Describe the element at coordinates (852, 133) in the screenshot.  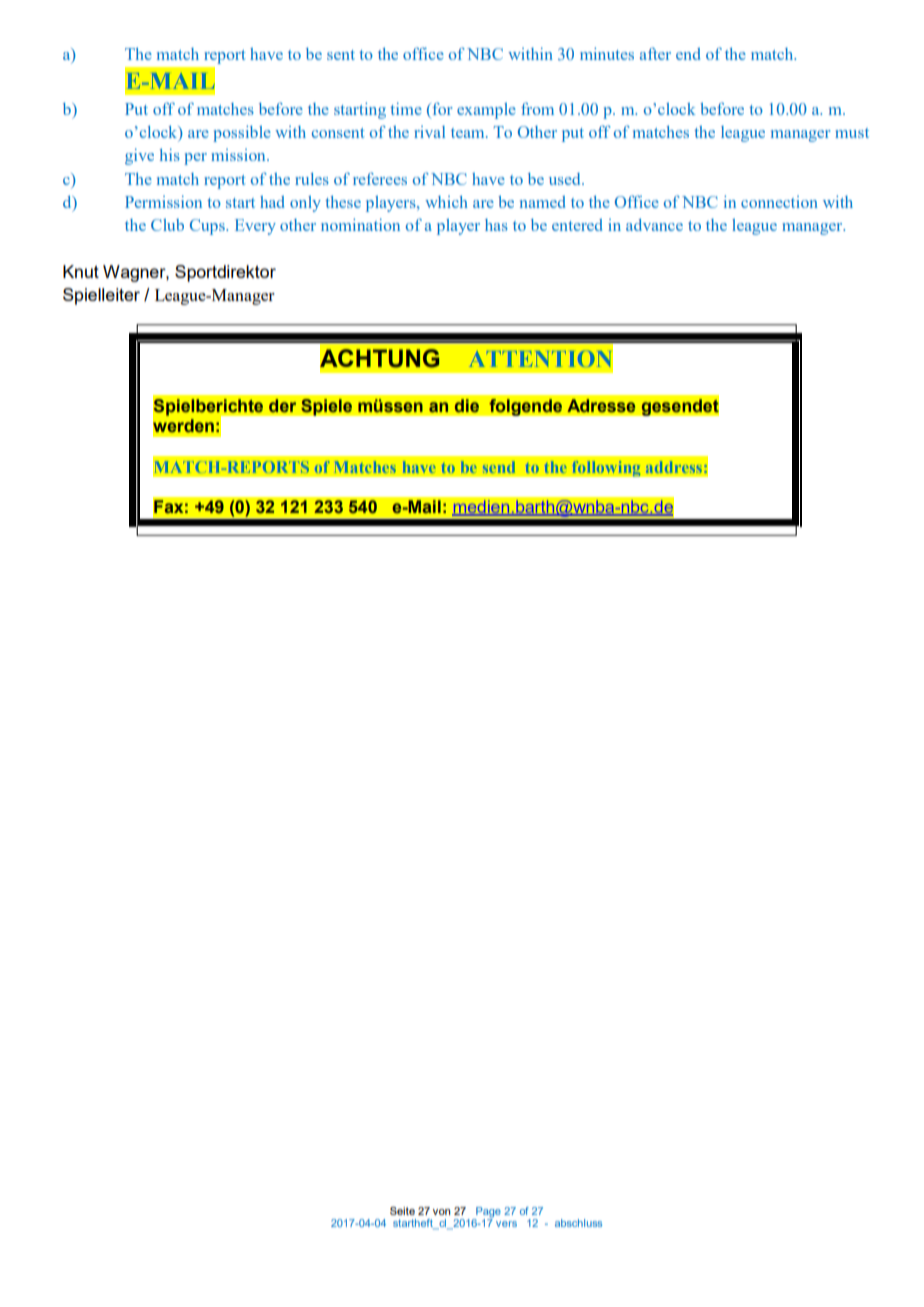
I see `must` at that location.
